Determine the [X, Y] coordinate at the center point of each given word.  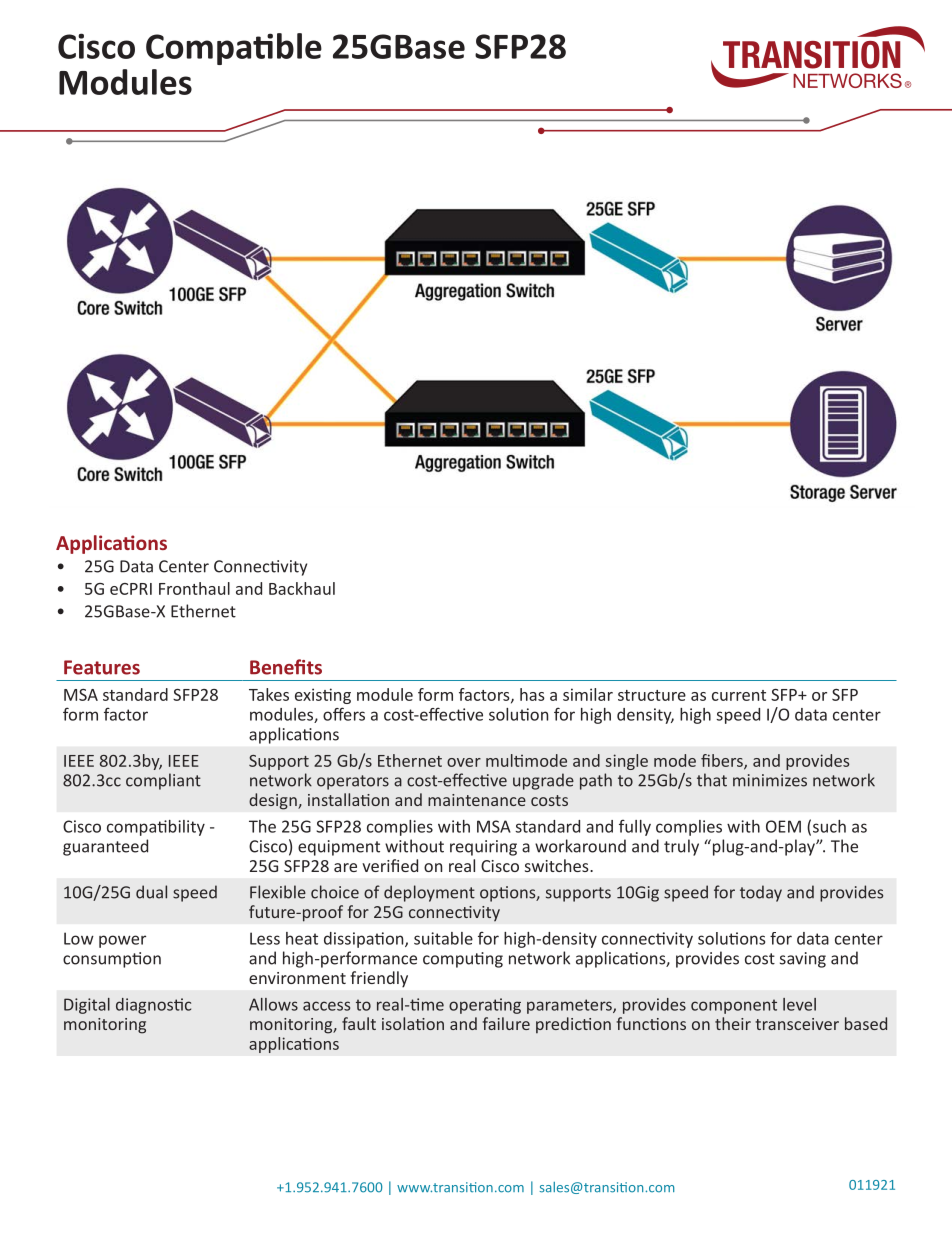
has [532, 694]
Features [102, 667]
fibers [723, 761]
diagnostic [153, 1006]
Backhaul [302, 588]
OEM [783, 826]
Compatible [234, 49]
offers [344, 714]
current [739, 695]
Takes [269, 694]
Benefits [286, 667]
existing [323, 696]
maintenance [477, 800]
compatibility [156, 828]
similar [588, 694]
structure [652, 695]
